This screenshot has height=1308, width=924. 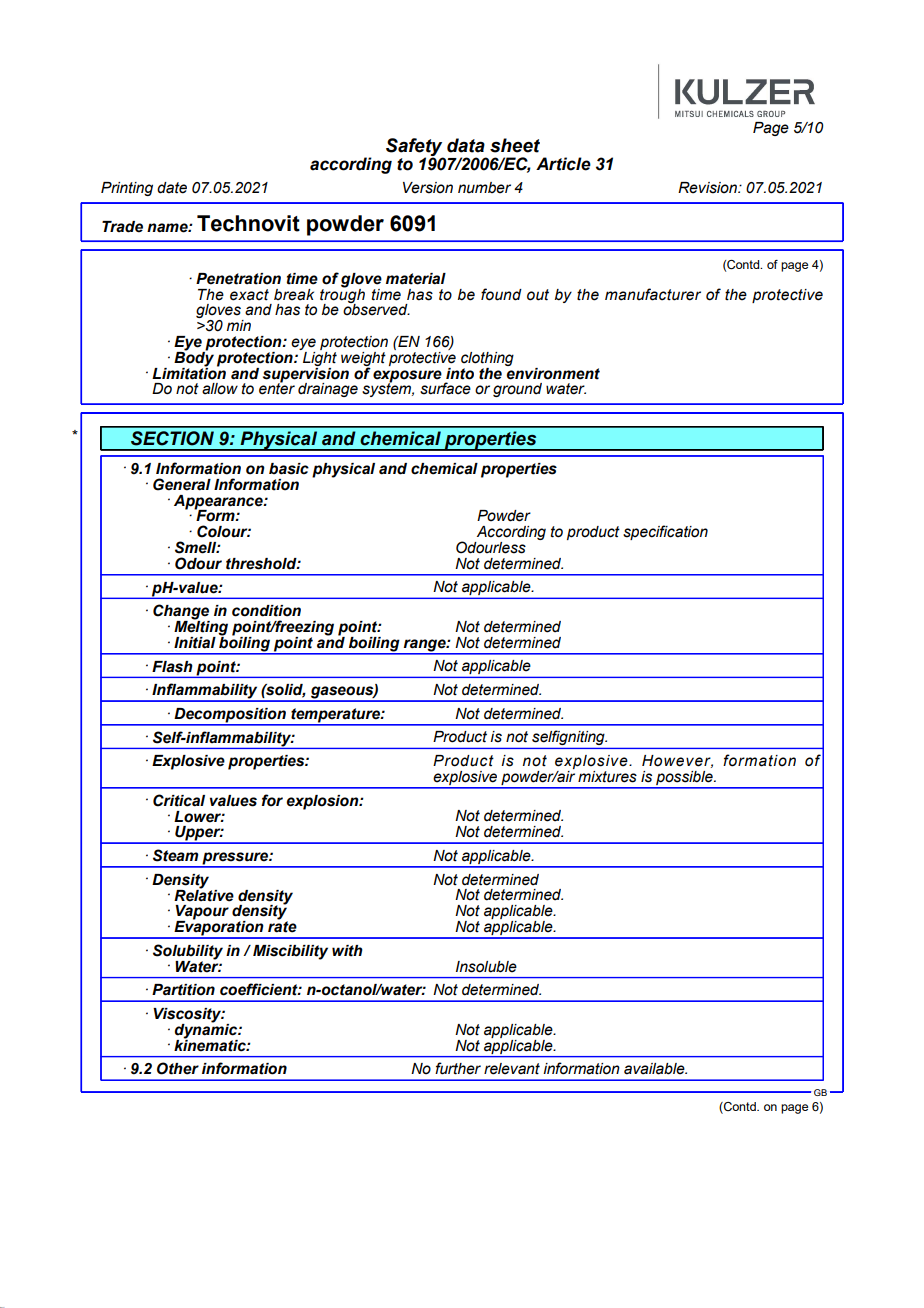 What do you see at coordinates (665, 532) in the screenshot?
I see `specification` at bounding box center [665, 532].
